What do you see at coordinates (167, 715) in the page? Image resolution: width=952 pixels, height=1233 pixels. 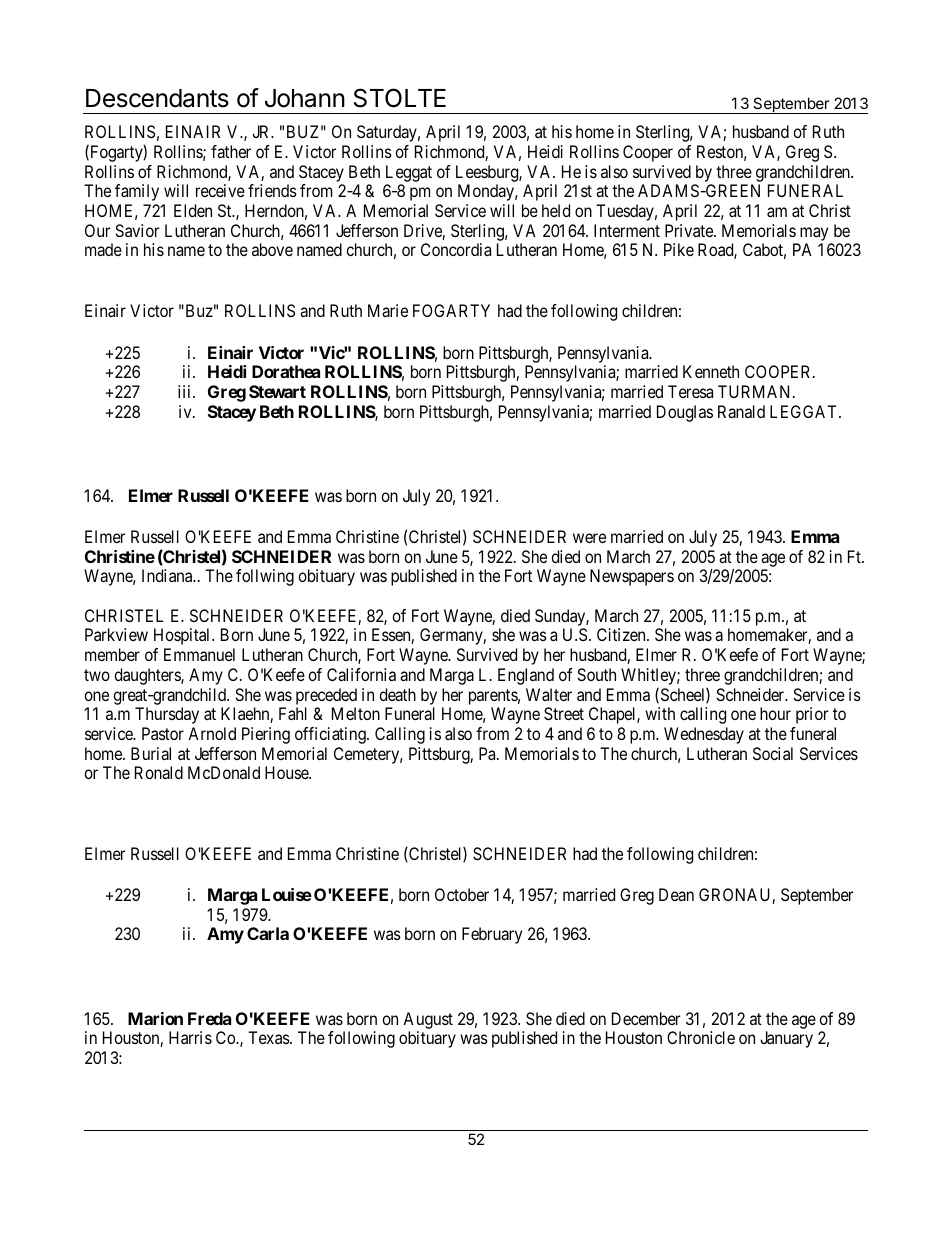 I see `Thursday` at bounding box center [167, 715].
